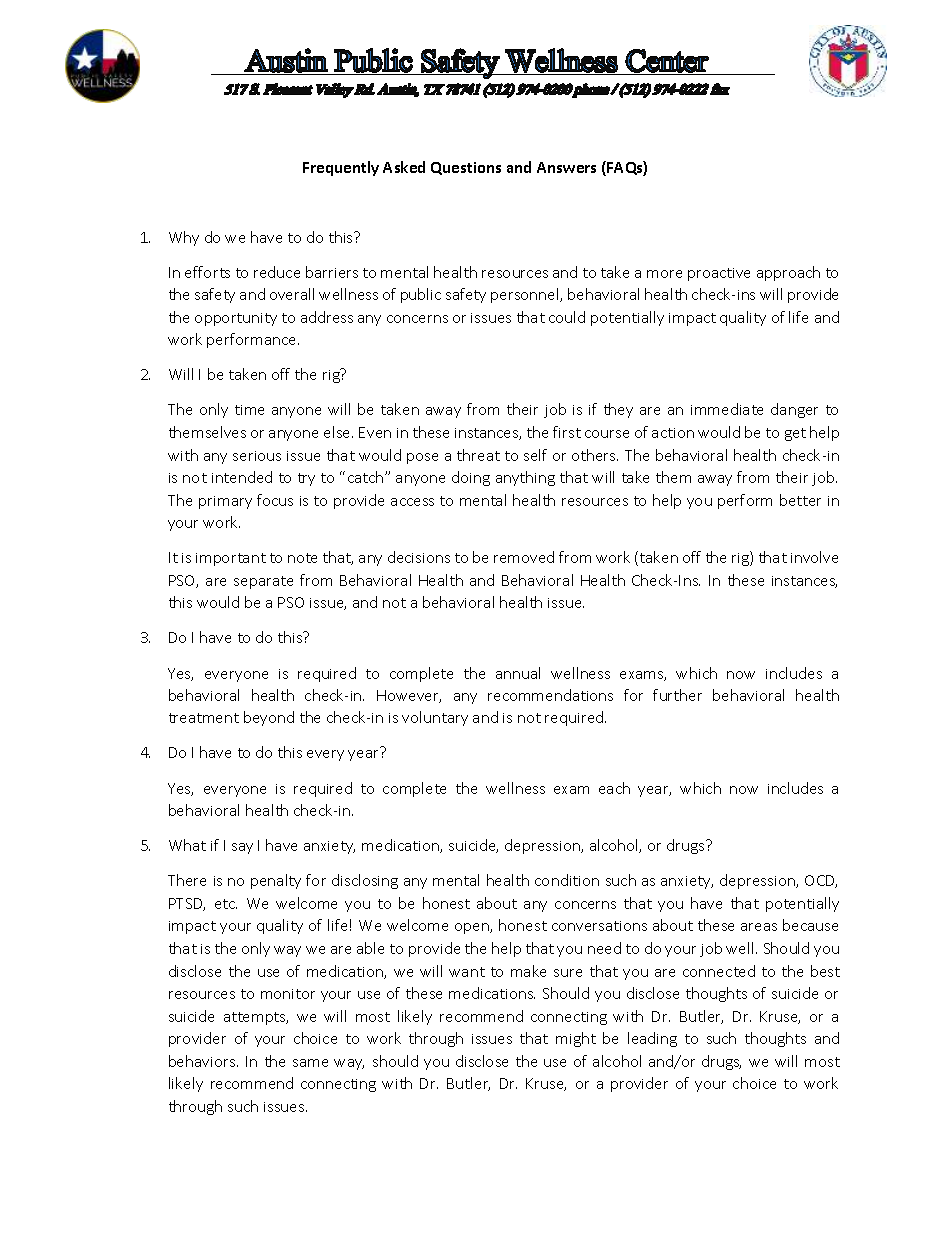 The image size is (952, 1233). Describe the element at coordinates (269, 718) in the document. I see `beyond` at that location.
